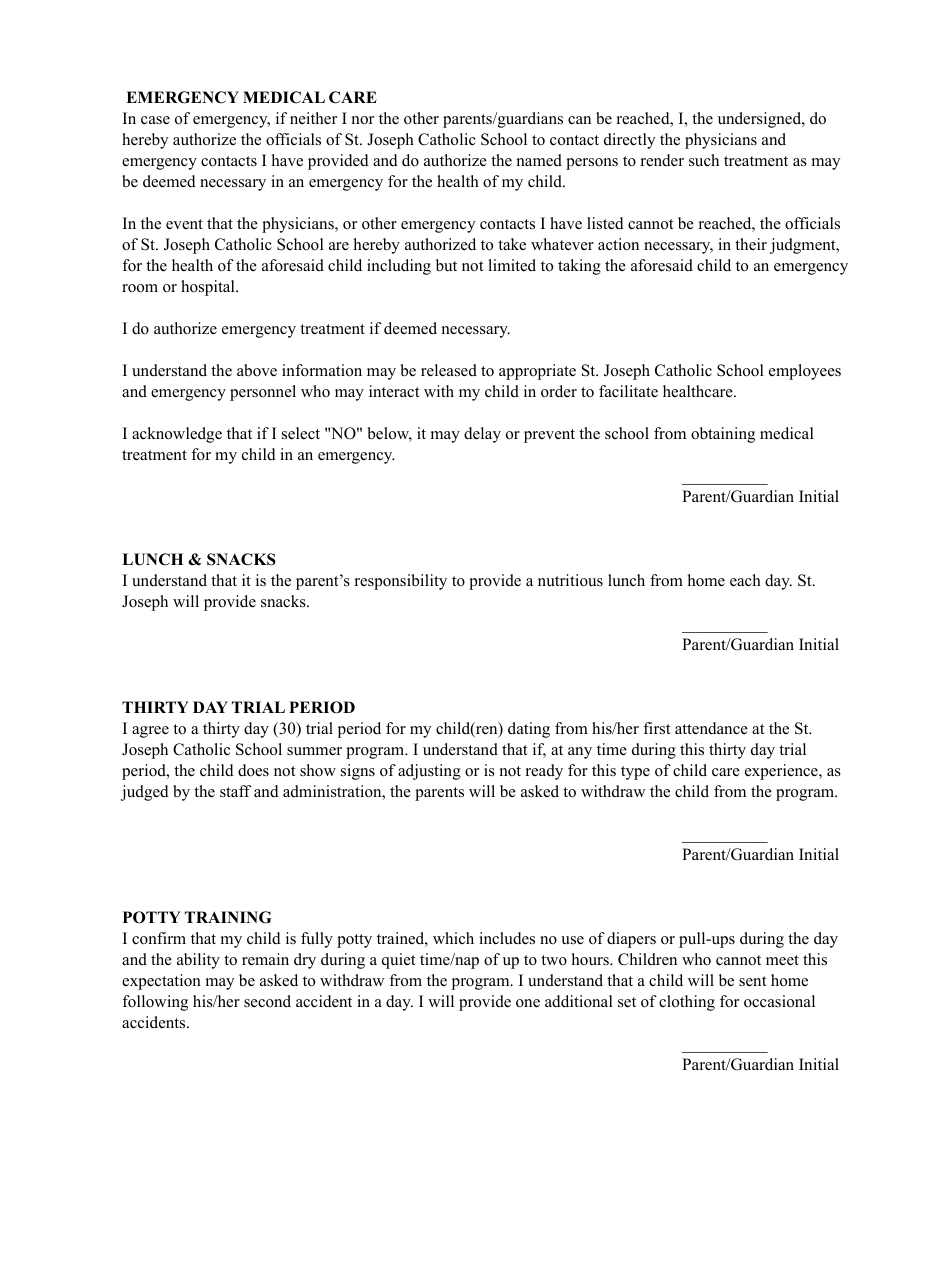  What do you see at coordinates (539, 160) in the page?
I see `named` at bounding box center [539, 160].
